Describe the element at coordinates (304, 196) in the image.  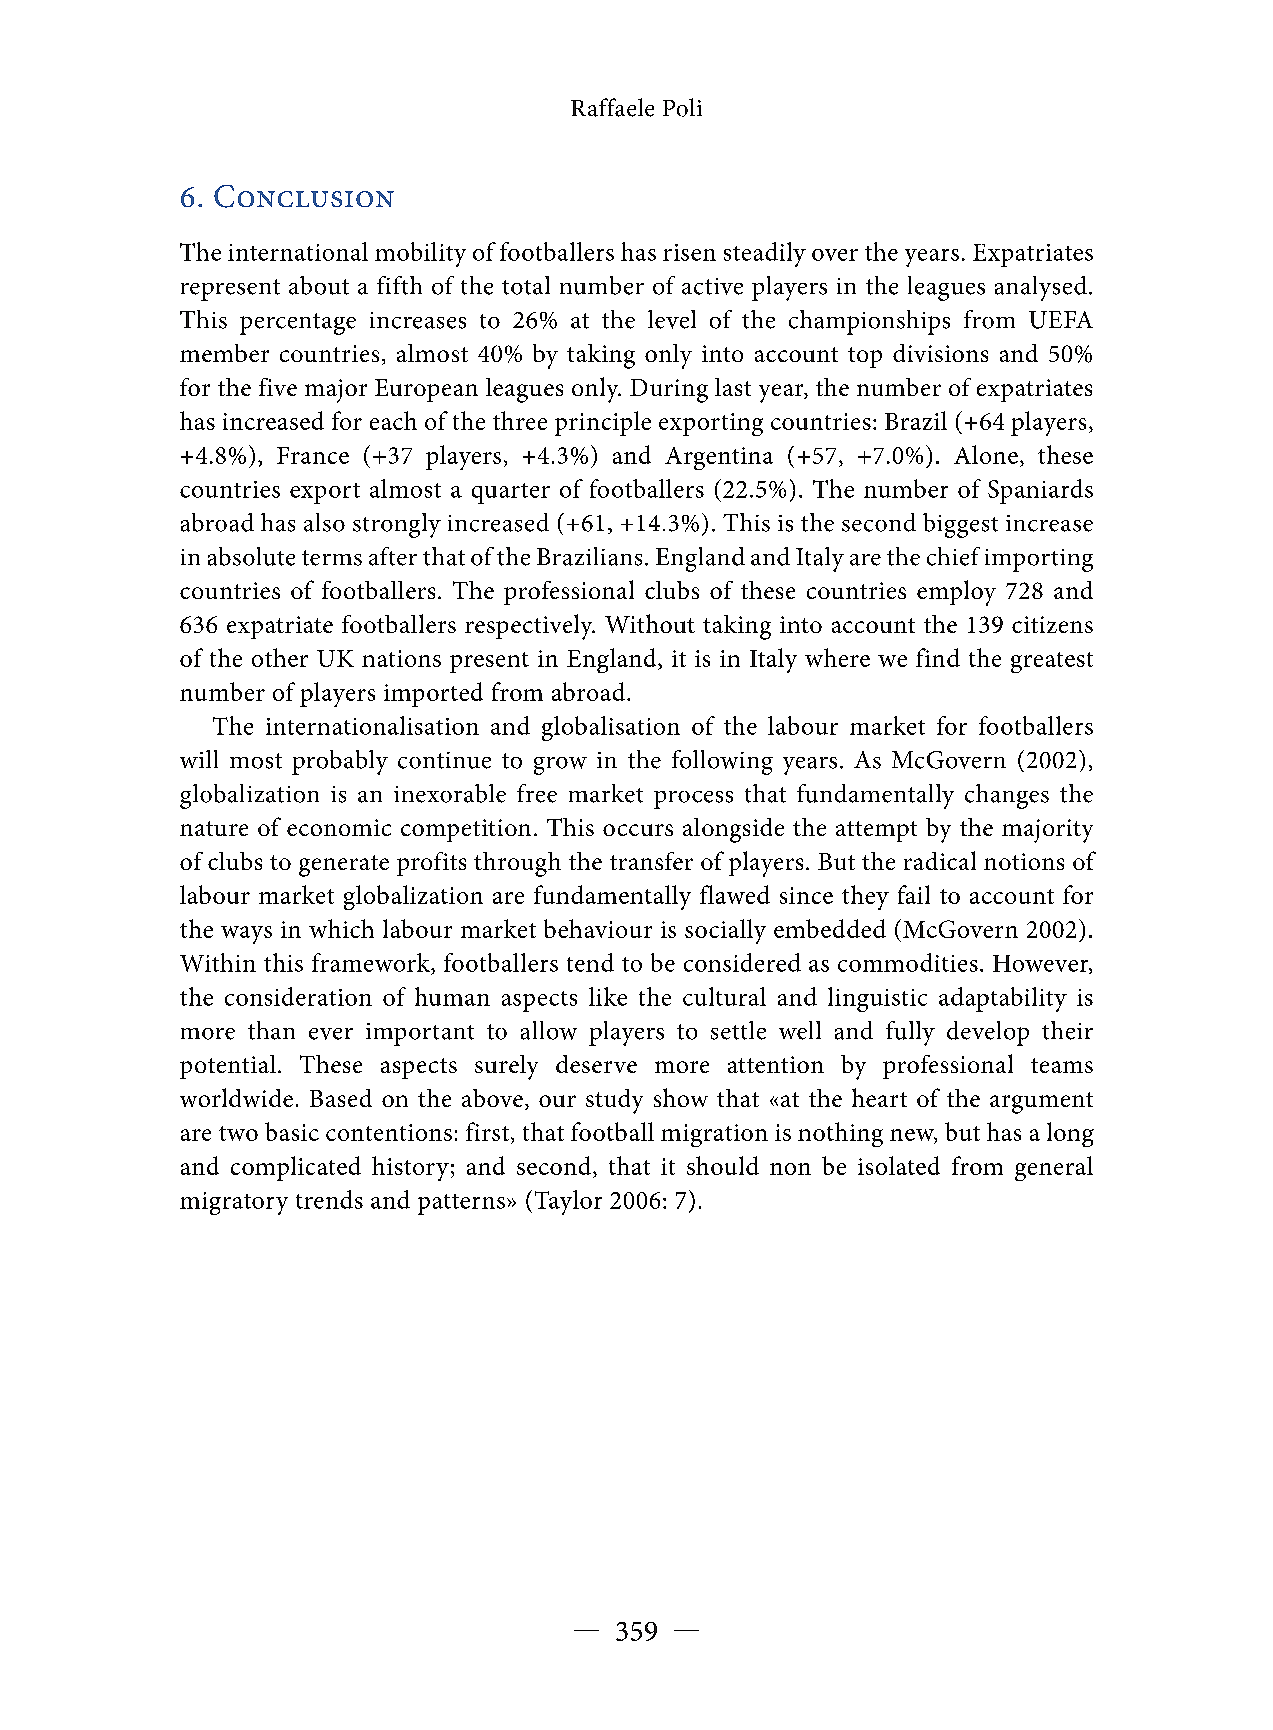
I see `Conclusion` at that location.
